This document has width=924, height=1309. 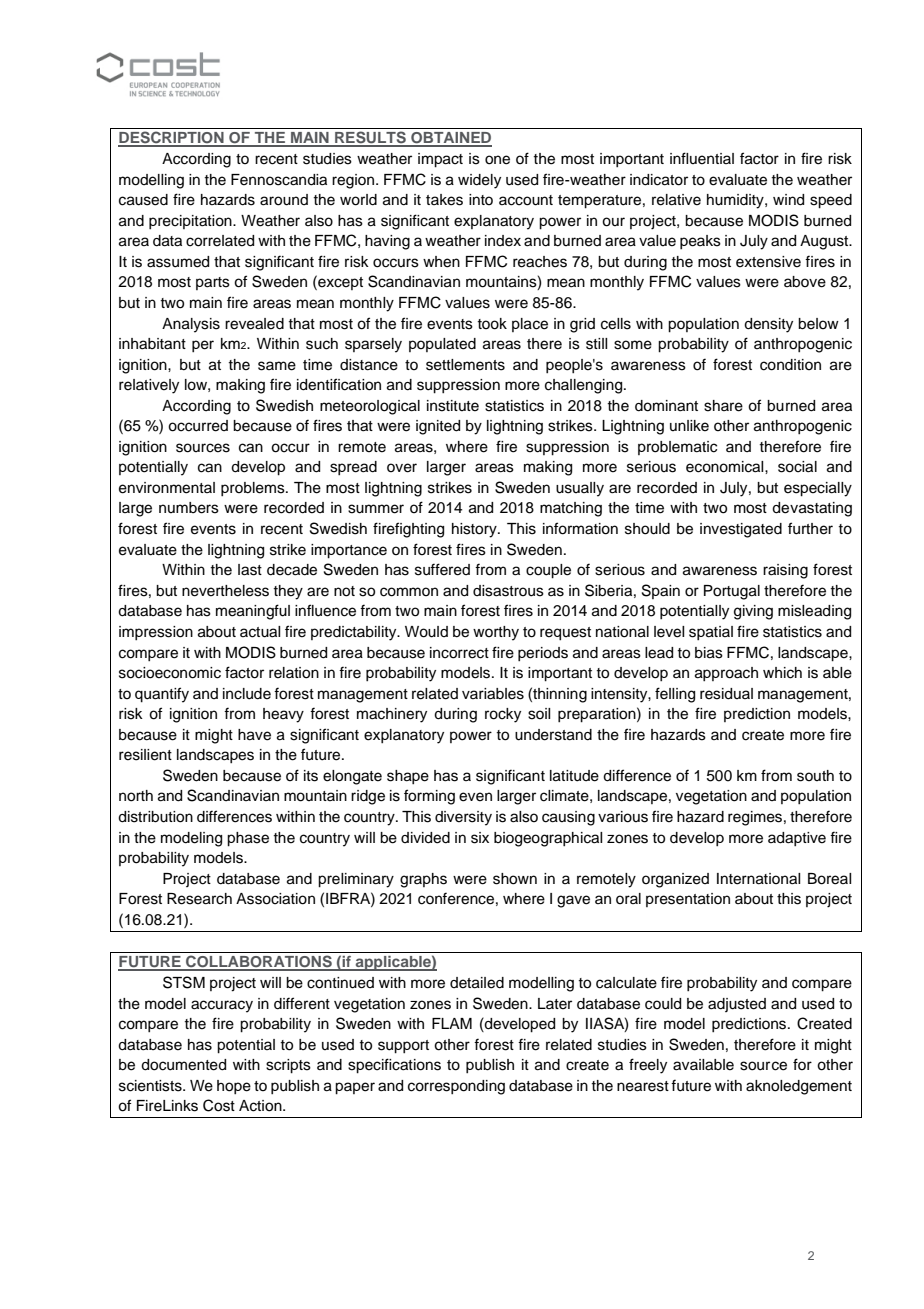 I want to click on giving, so click(x=753, y=612).
